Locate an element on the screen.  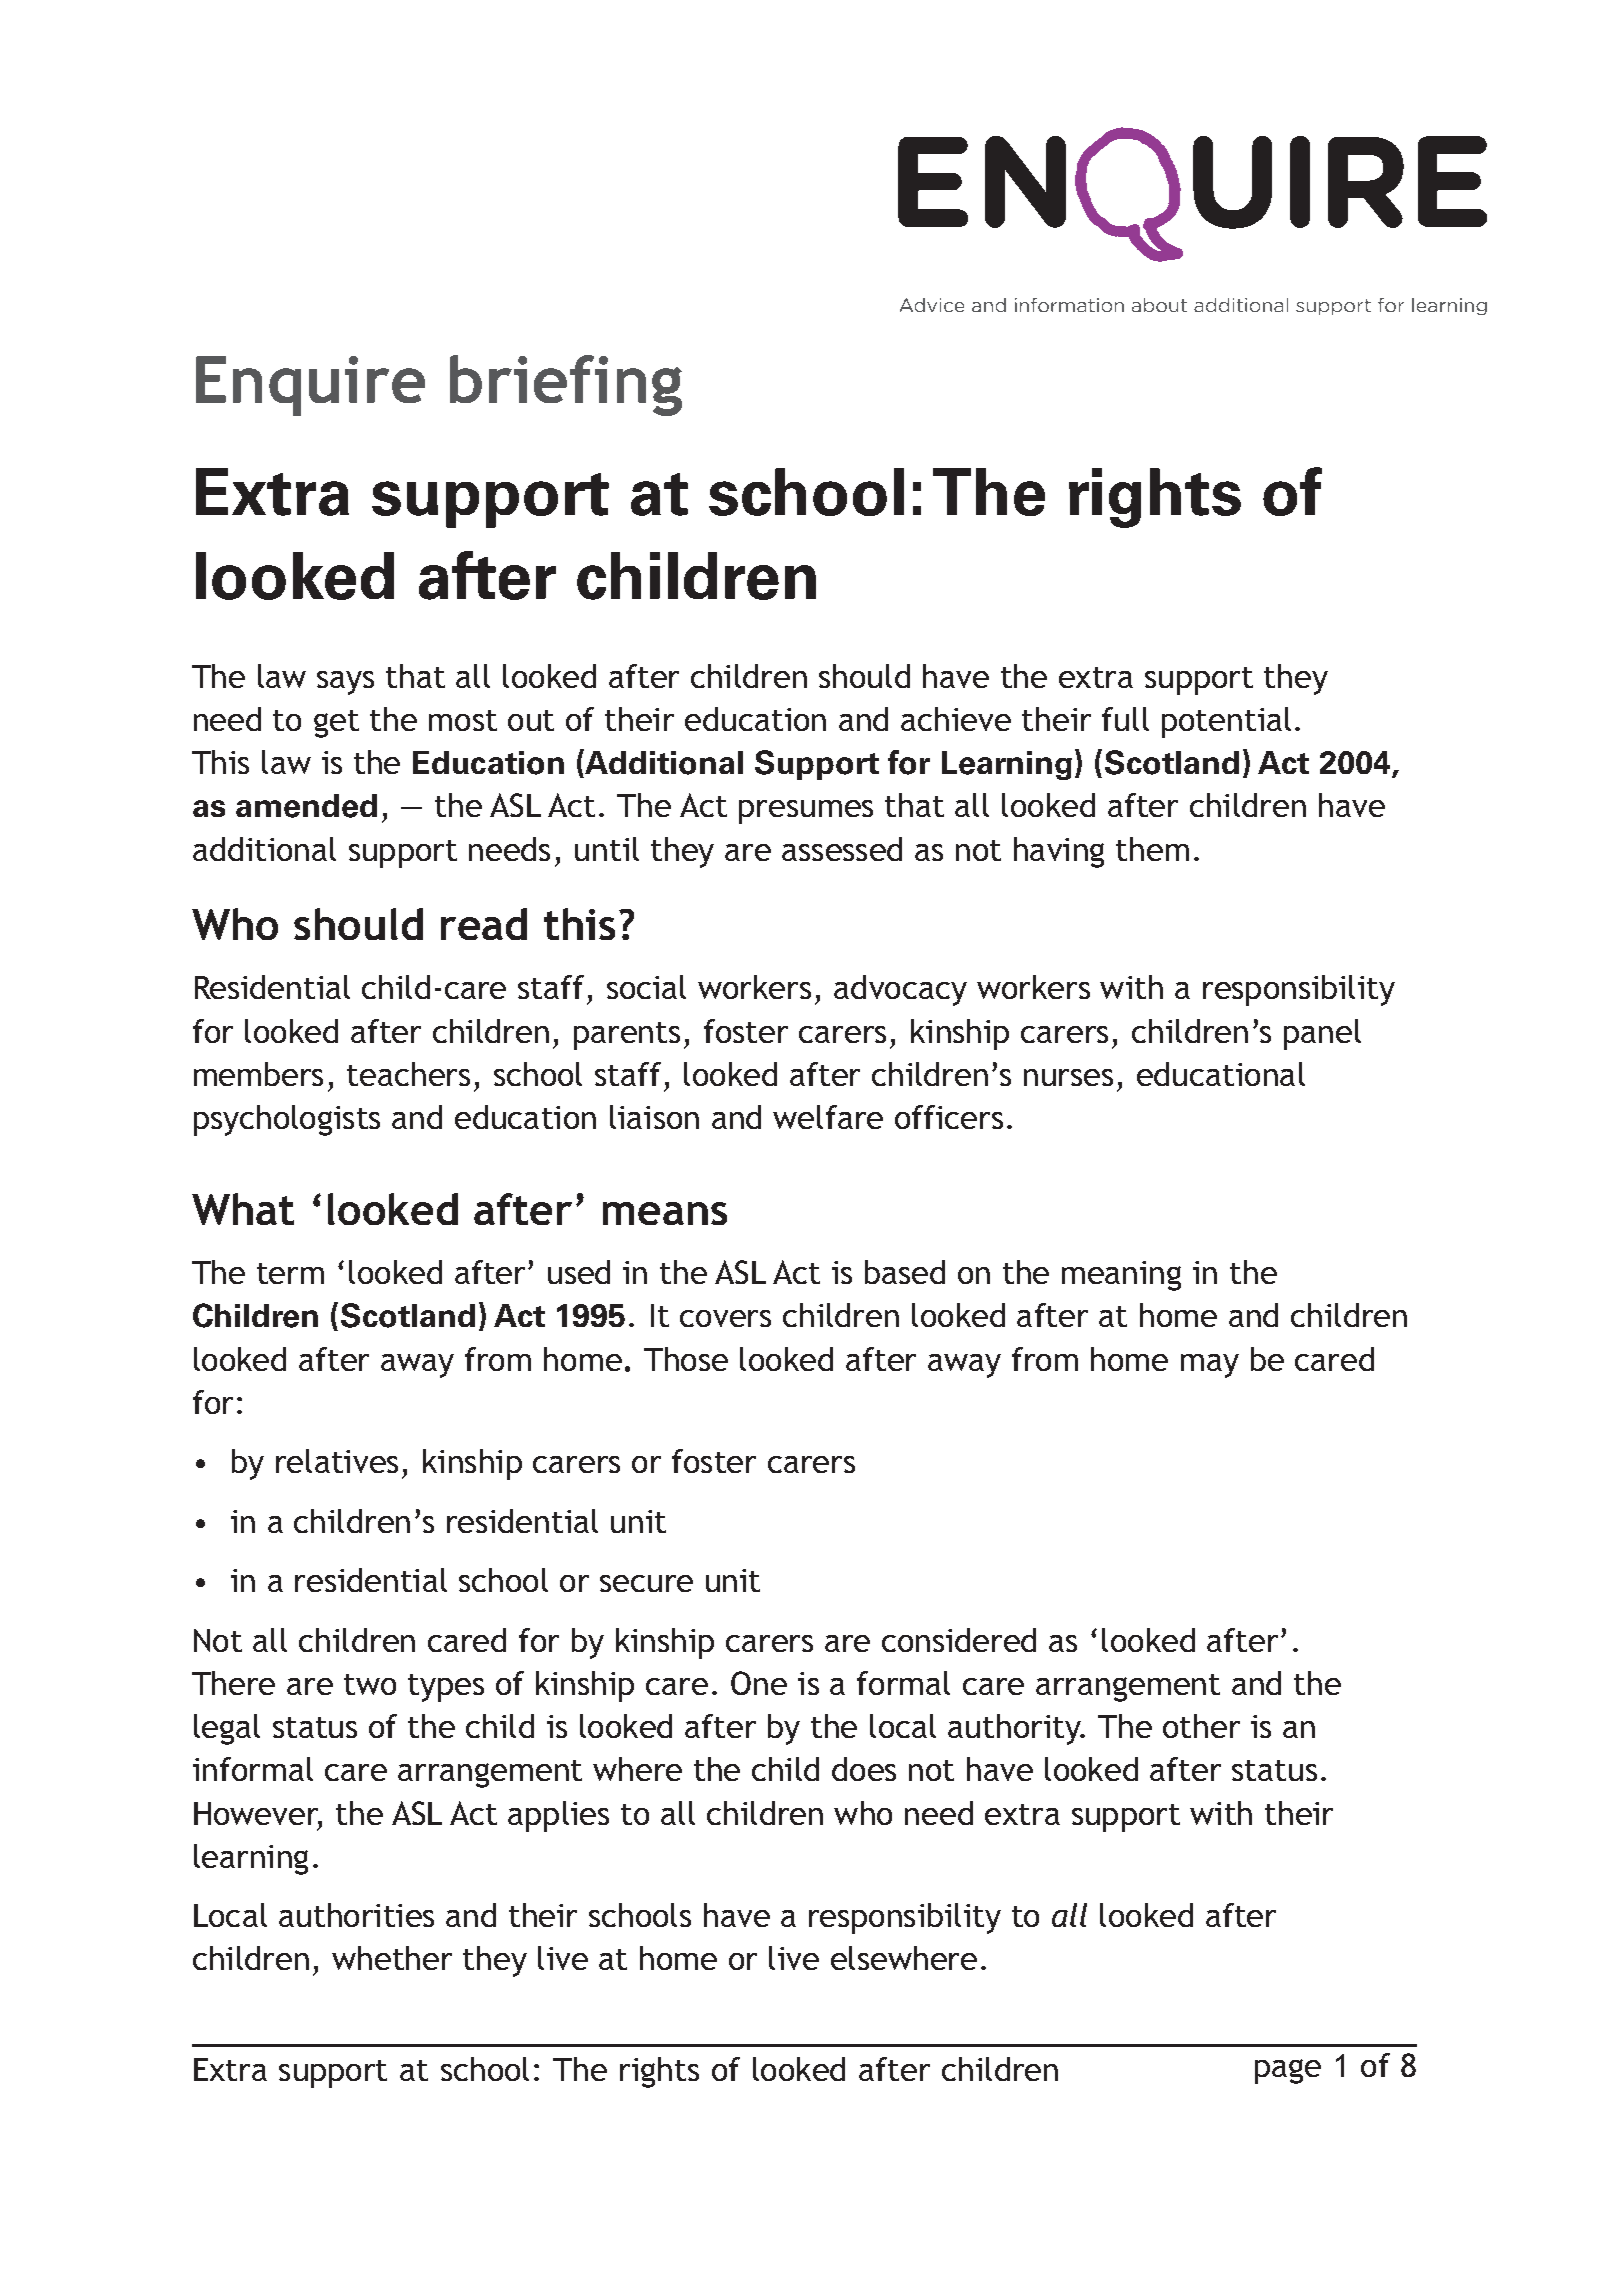
Enquire is located at coordinates (310, 386).
